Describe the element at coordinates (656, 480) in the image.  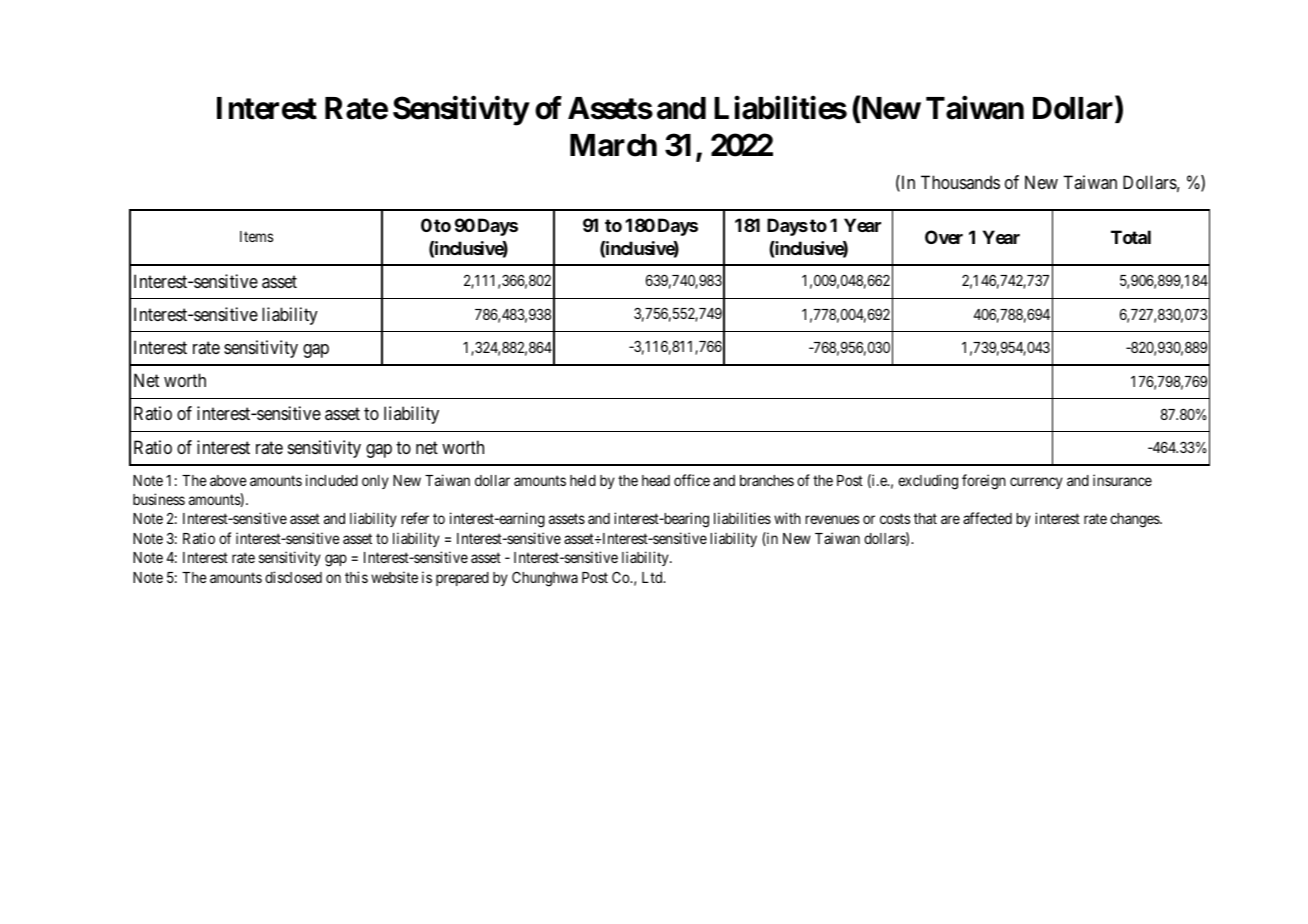
I see `head` at that location.
